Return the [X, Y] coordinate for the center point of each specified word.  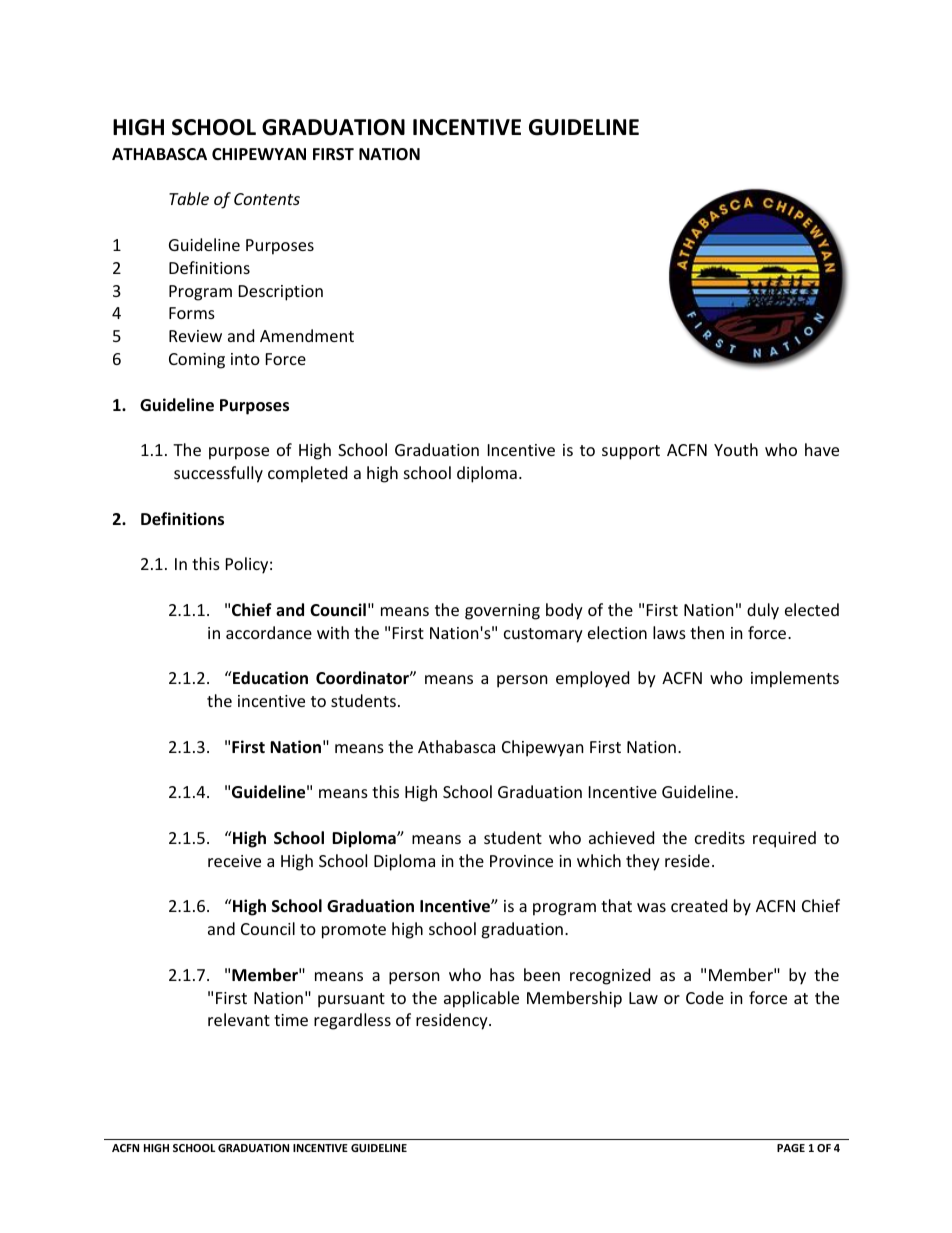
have [822, 449]
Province [521, 861]
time [291, 1020]
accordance [269, 632]
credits [720, 837]
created [699, 905]
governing [502, 612]
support [631, 452]
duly [763, 611]
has [502, 974]
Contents [267, 199]
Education [269, 677]
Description [281, 293]
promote [354, 931]
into [245, 359]
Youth [736, 449]
